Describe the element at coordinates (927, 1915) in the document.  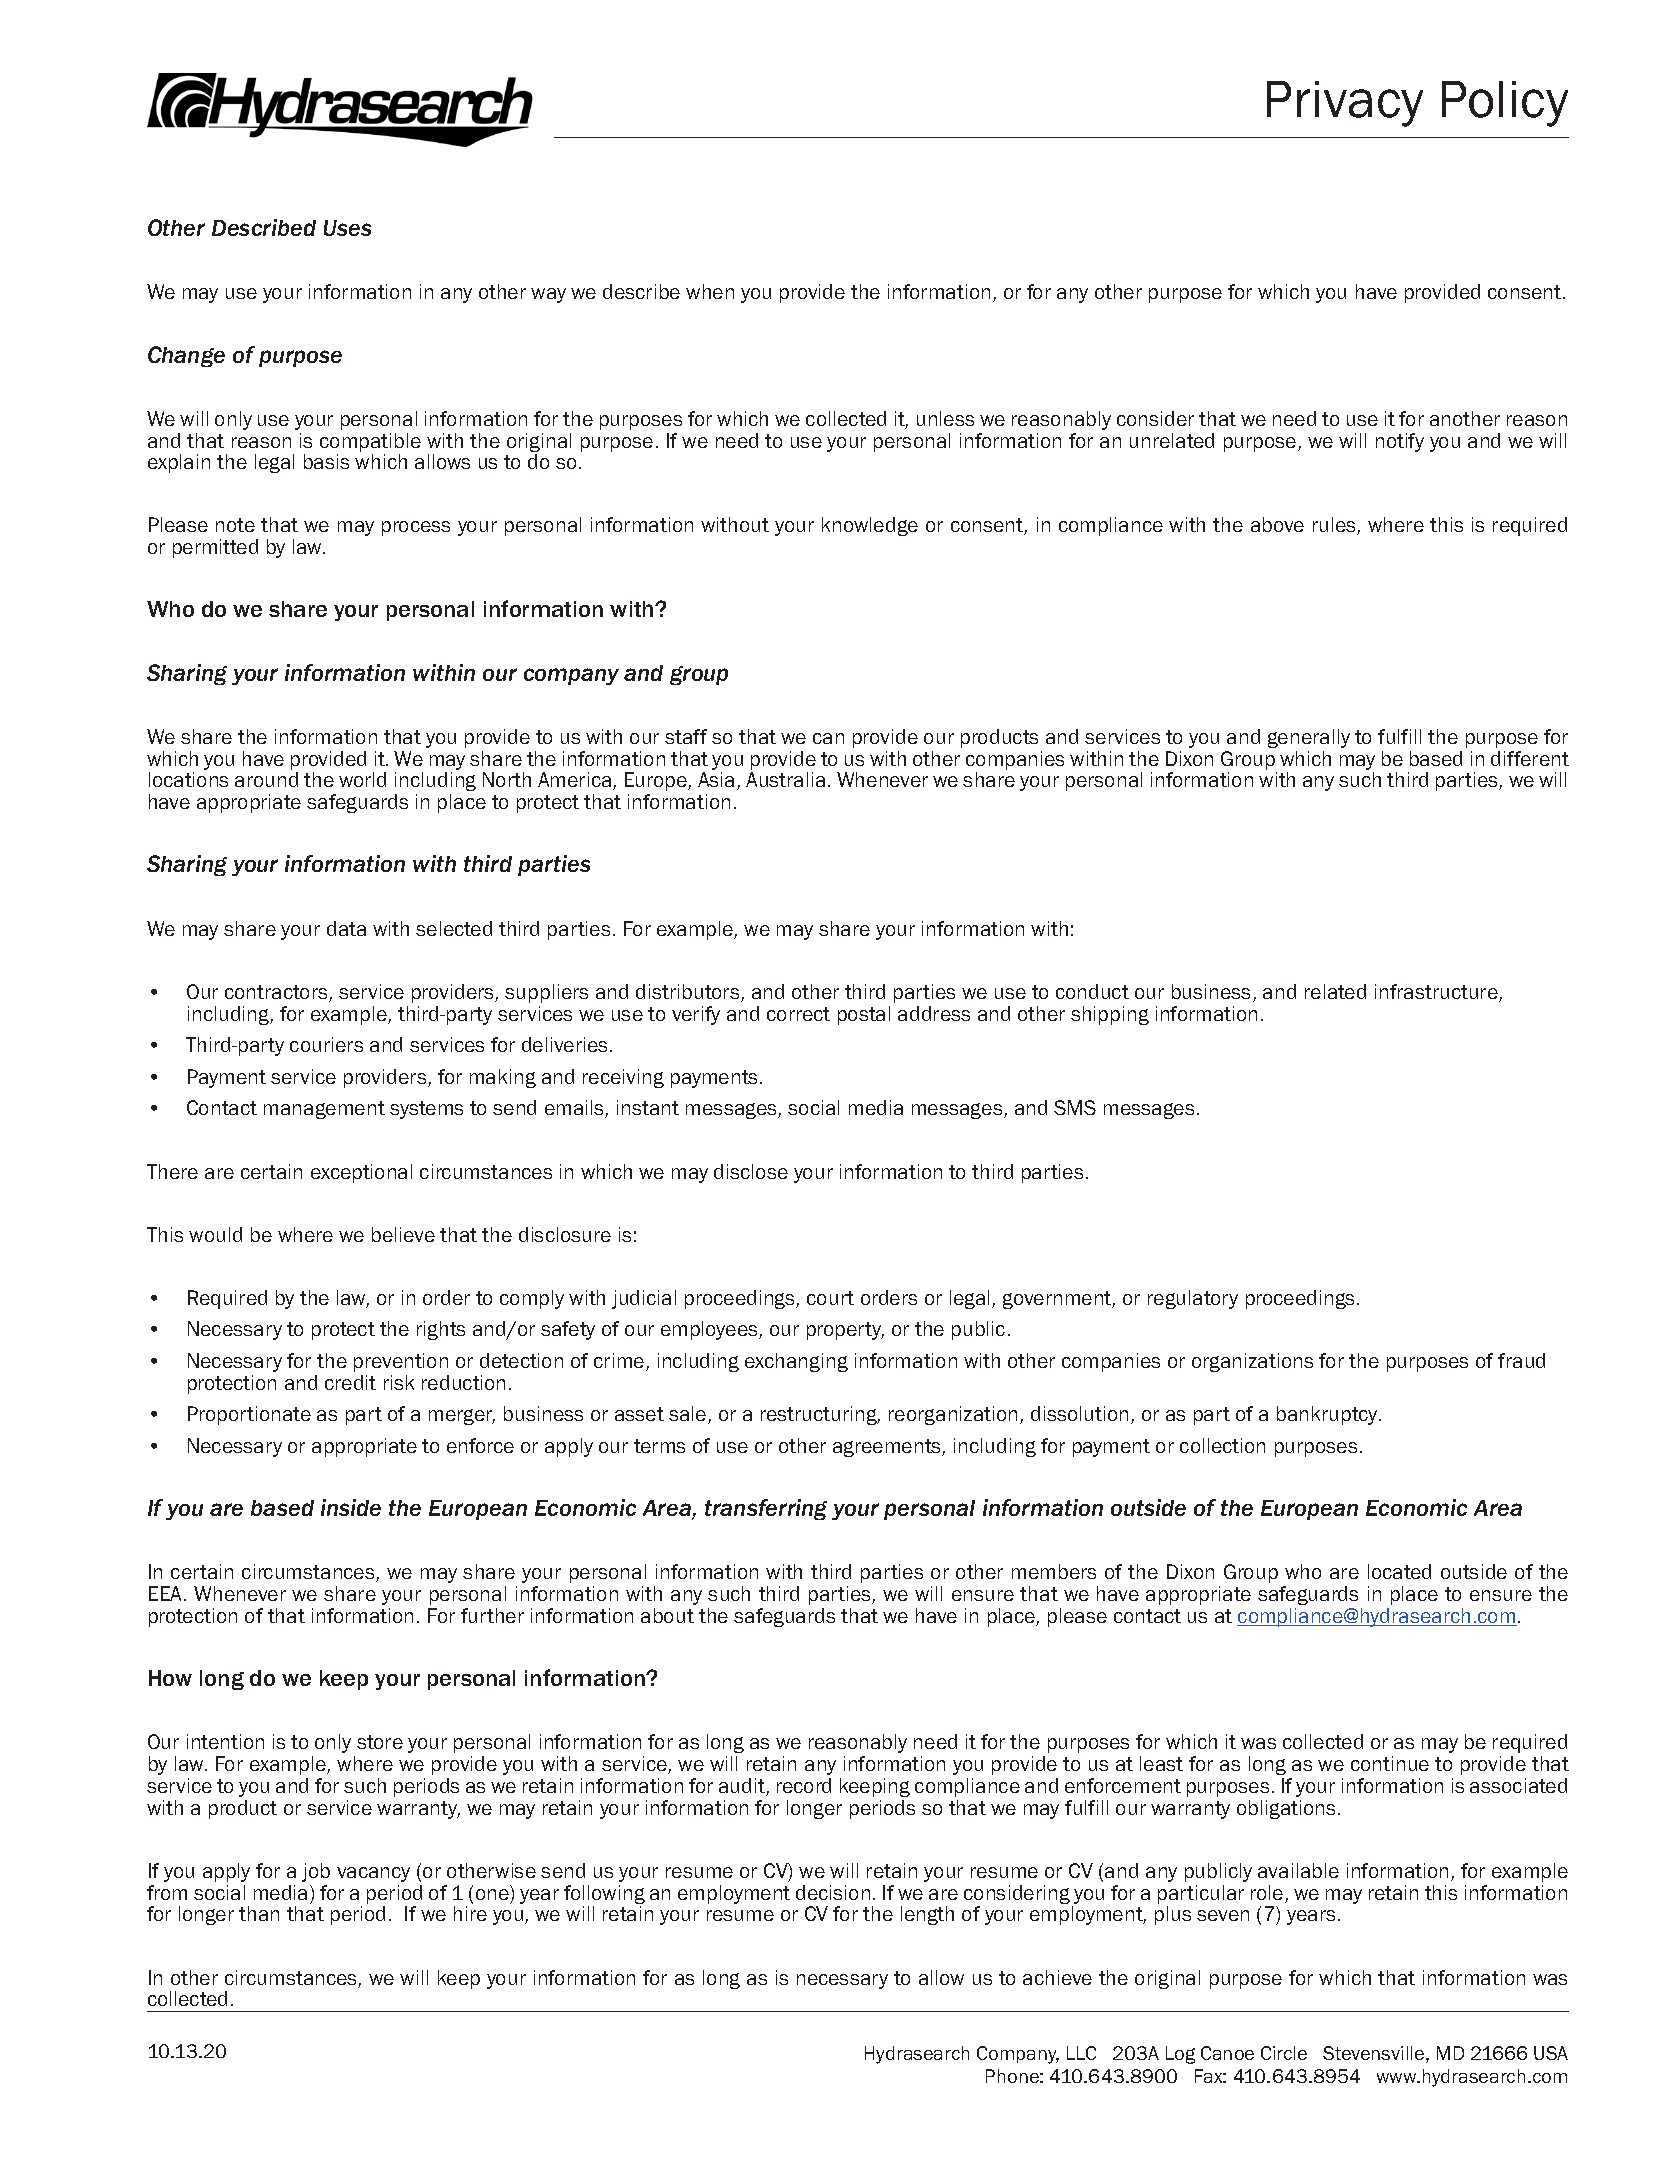
I see `length` at that location.
